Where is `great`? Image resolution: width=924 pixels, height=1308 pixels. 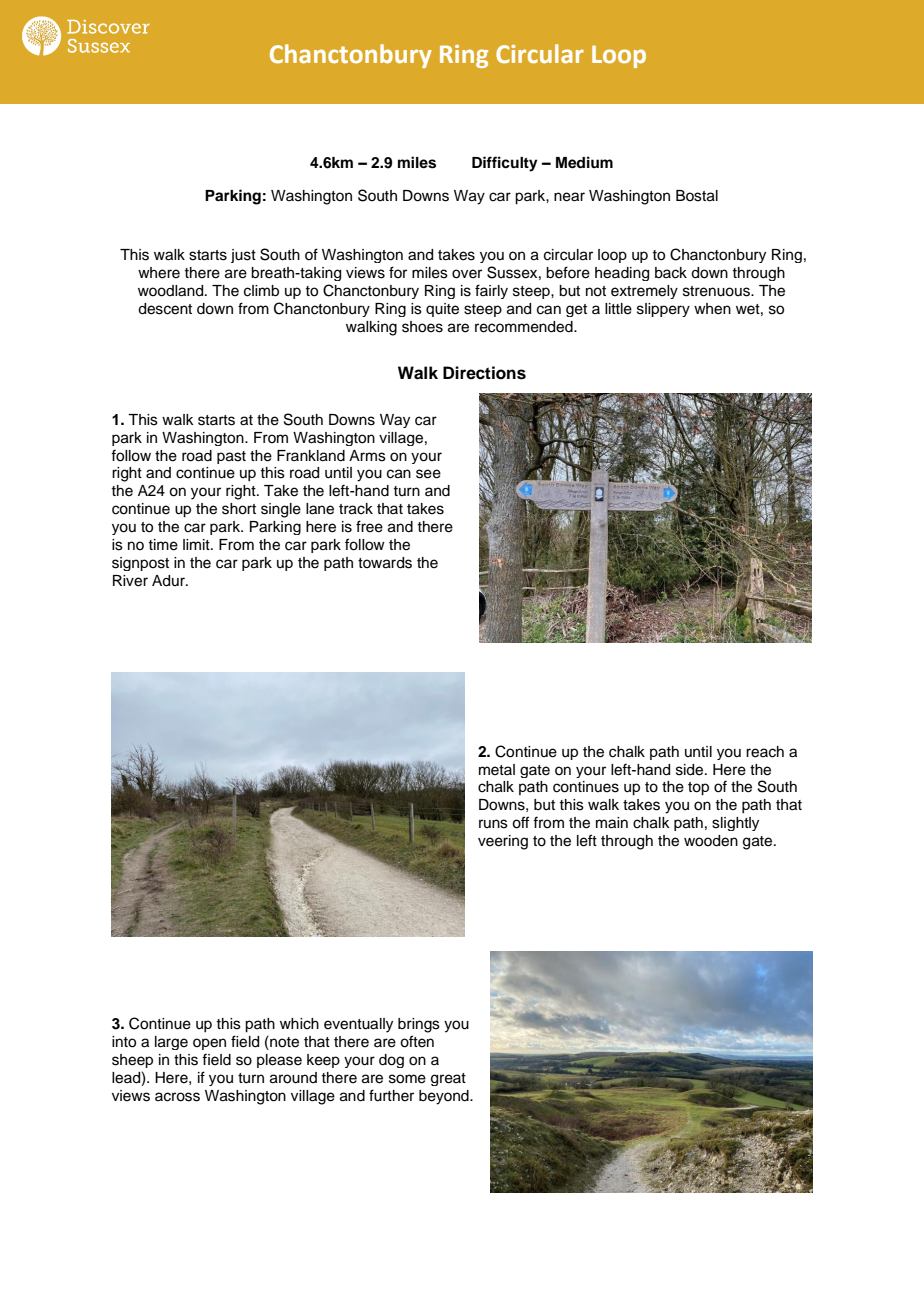 great is located at coordinates (448, 1079).
